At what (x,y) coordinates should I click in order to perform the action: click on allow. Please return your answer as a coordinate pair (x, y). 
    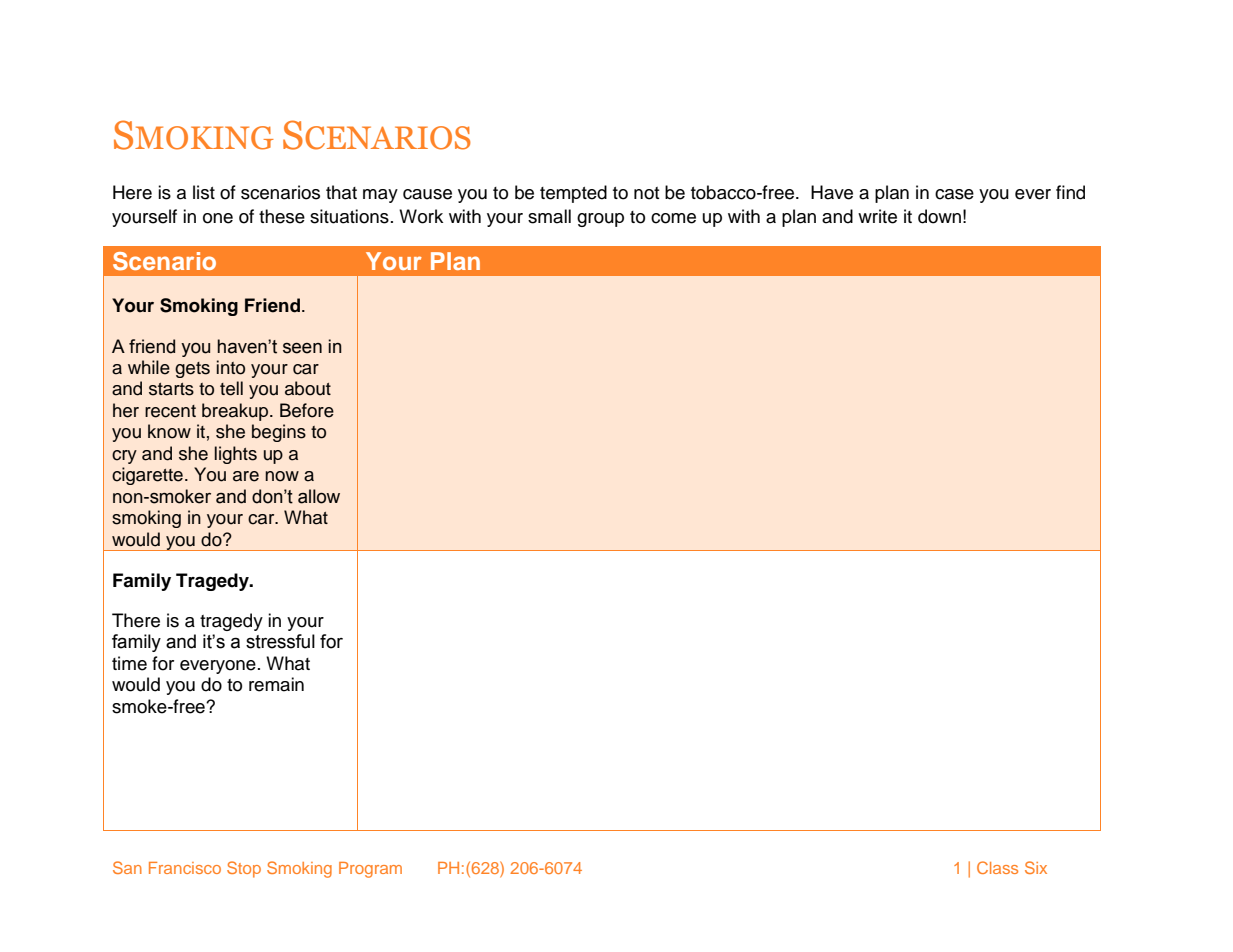
    Looking at the image, I should click on (319, 496).
